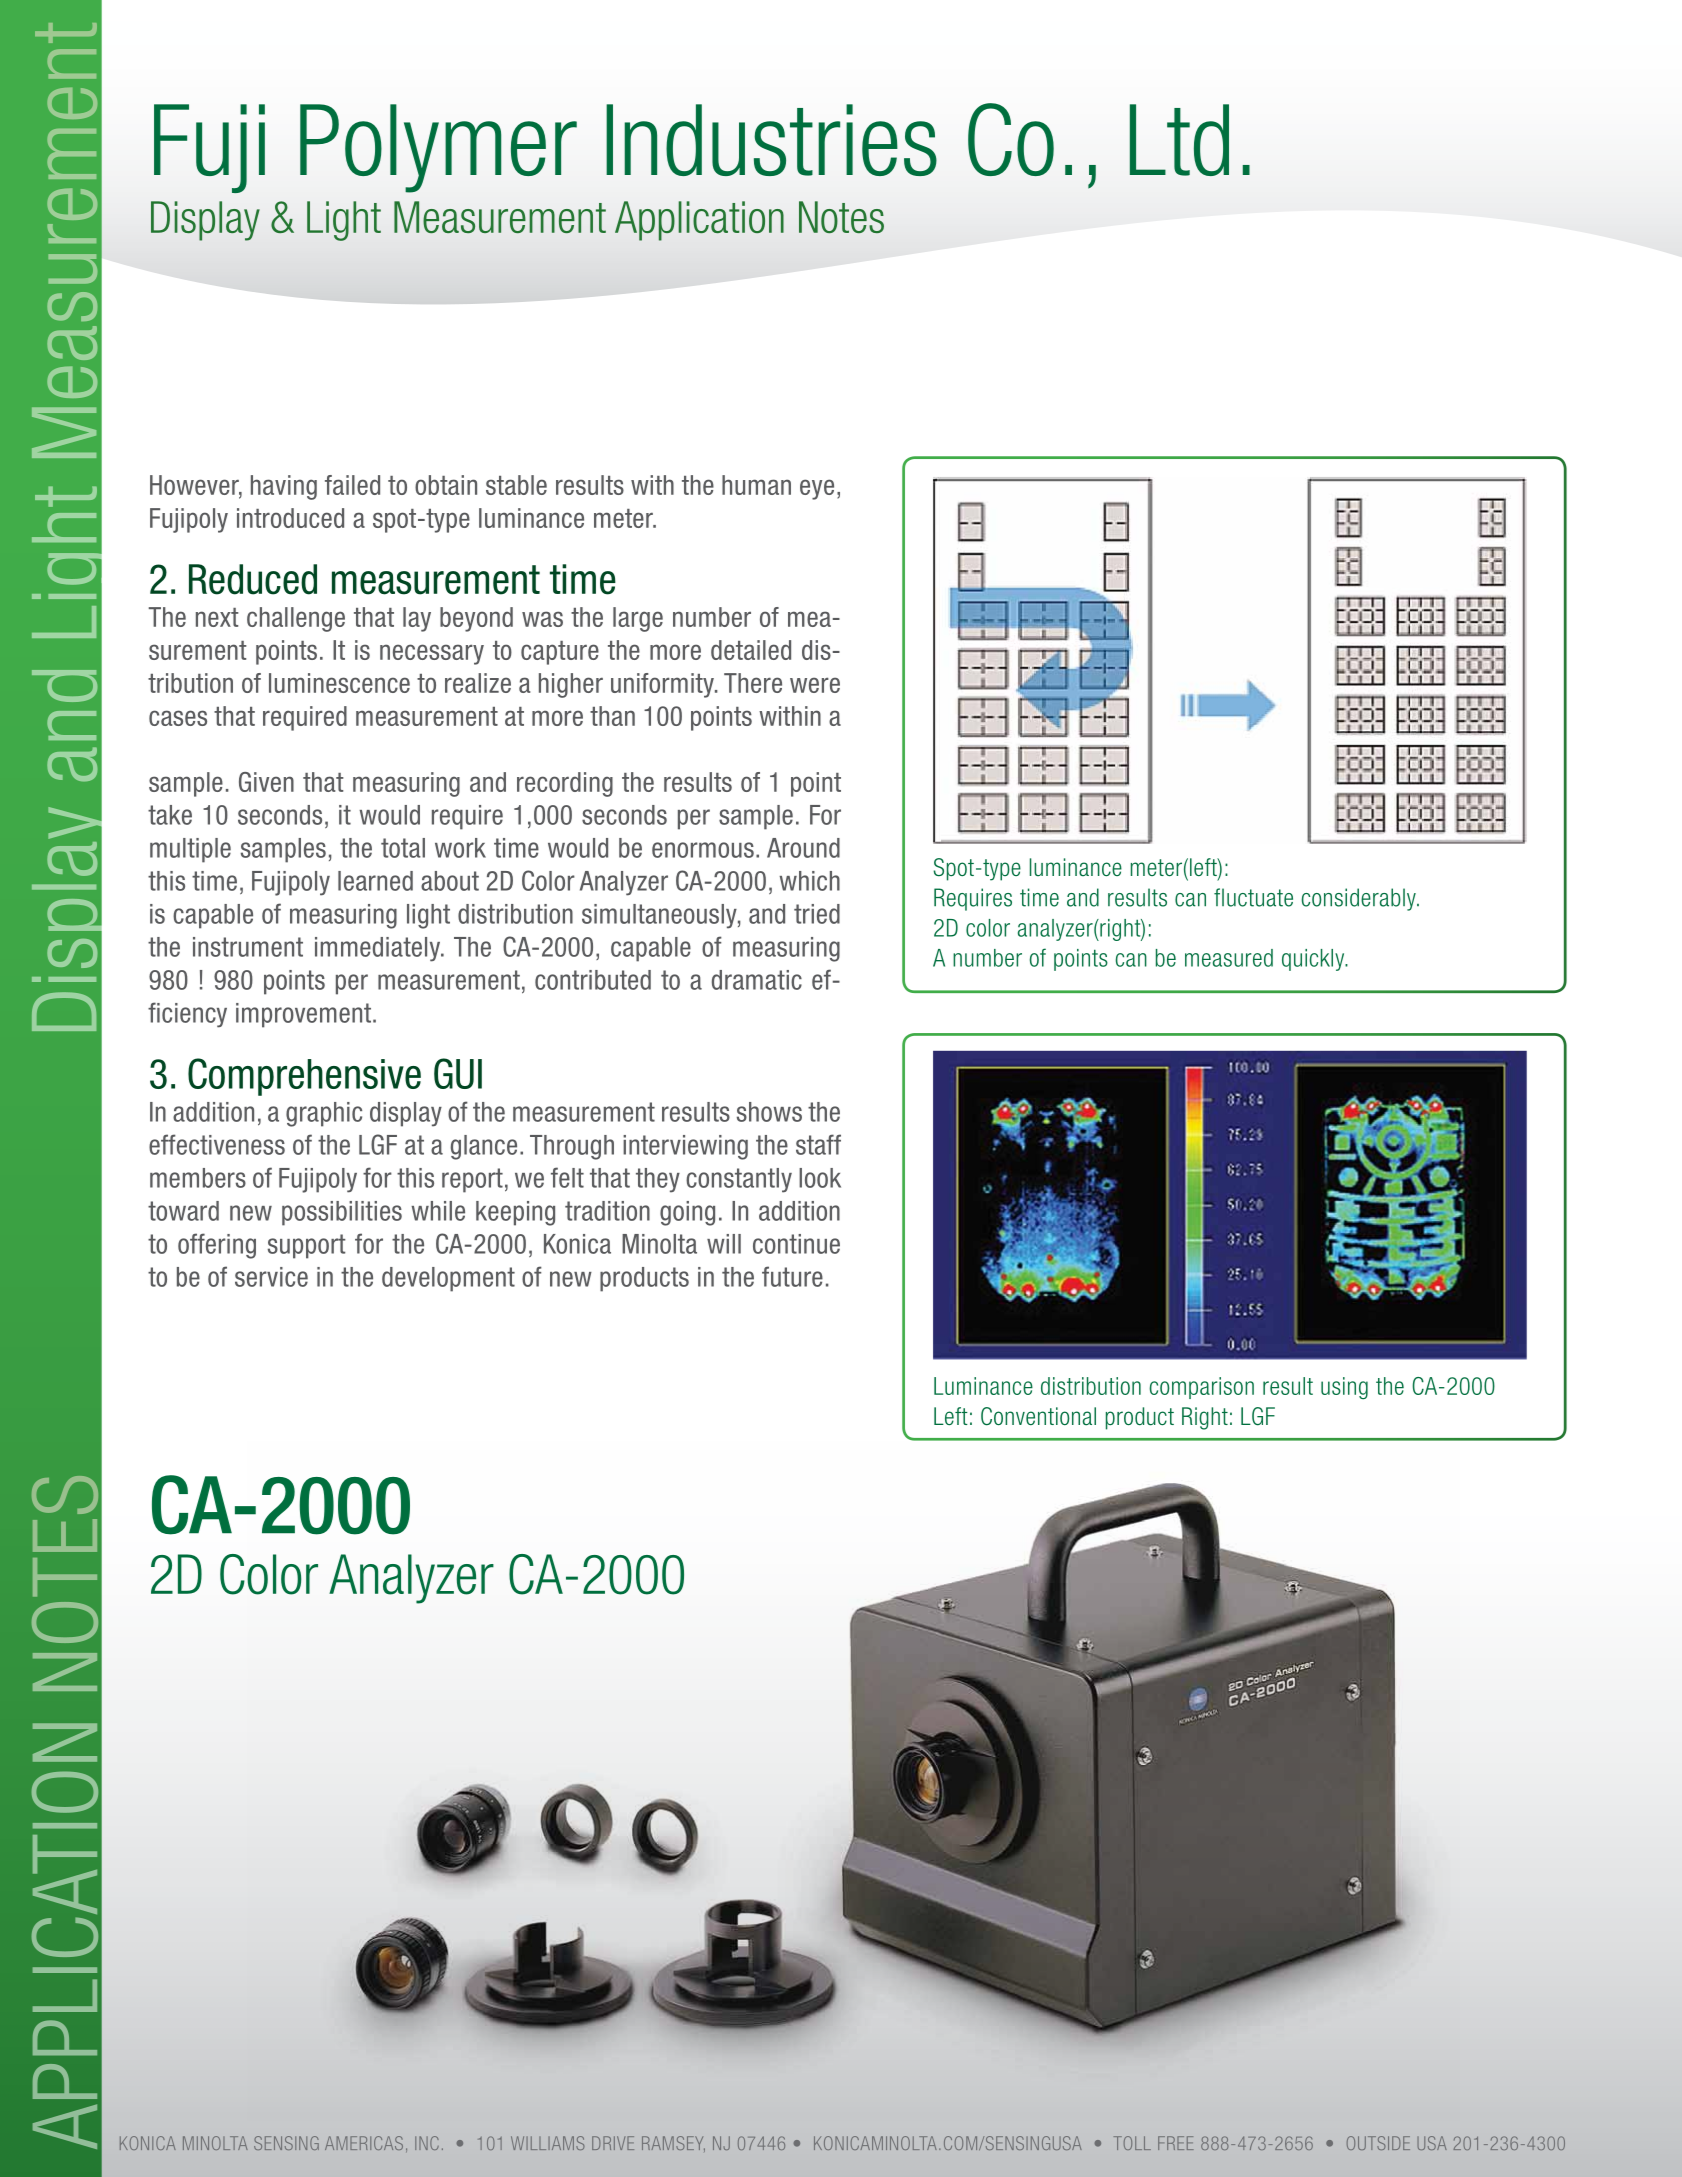 Image resolution: width=1682 pixels, height=2177 pixels. Describe the element at coordinates (1253, 897) in the screenshot. I see `fluctuate` at that location.
